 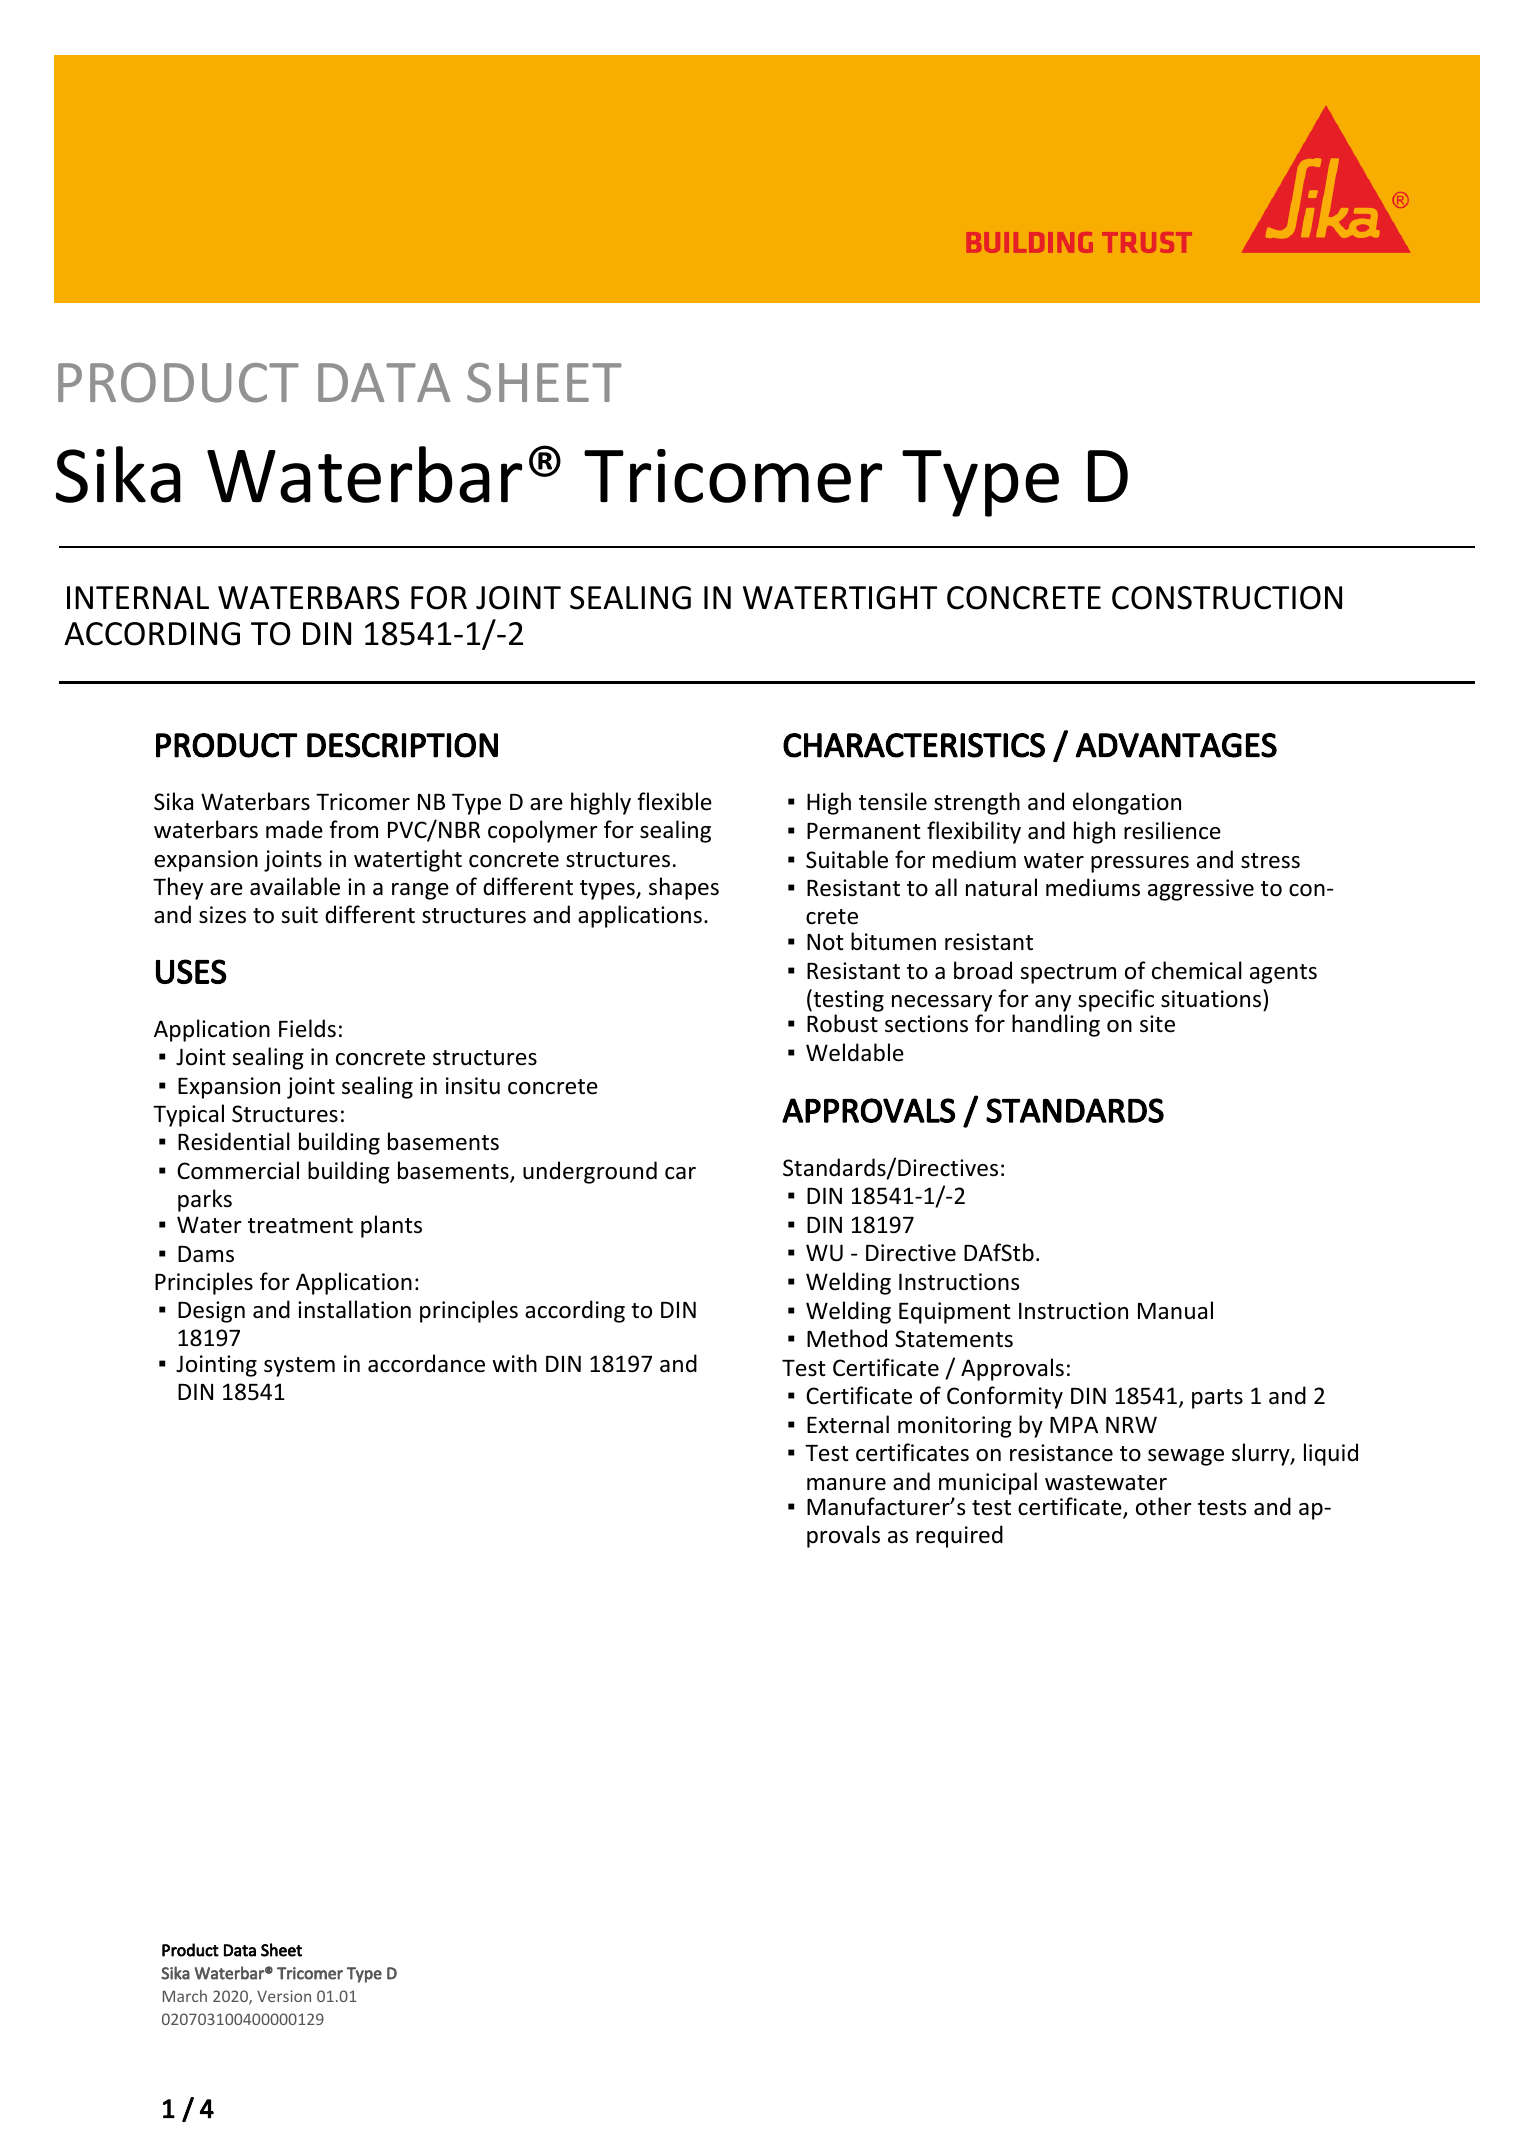 I want to click on chemical, so click(x=1197, y=970).
